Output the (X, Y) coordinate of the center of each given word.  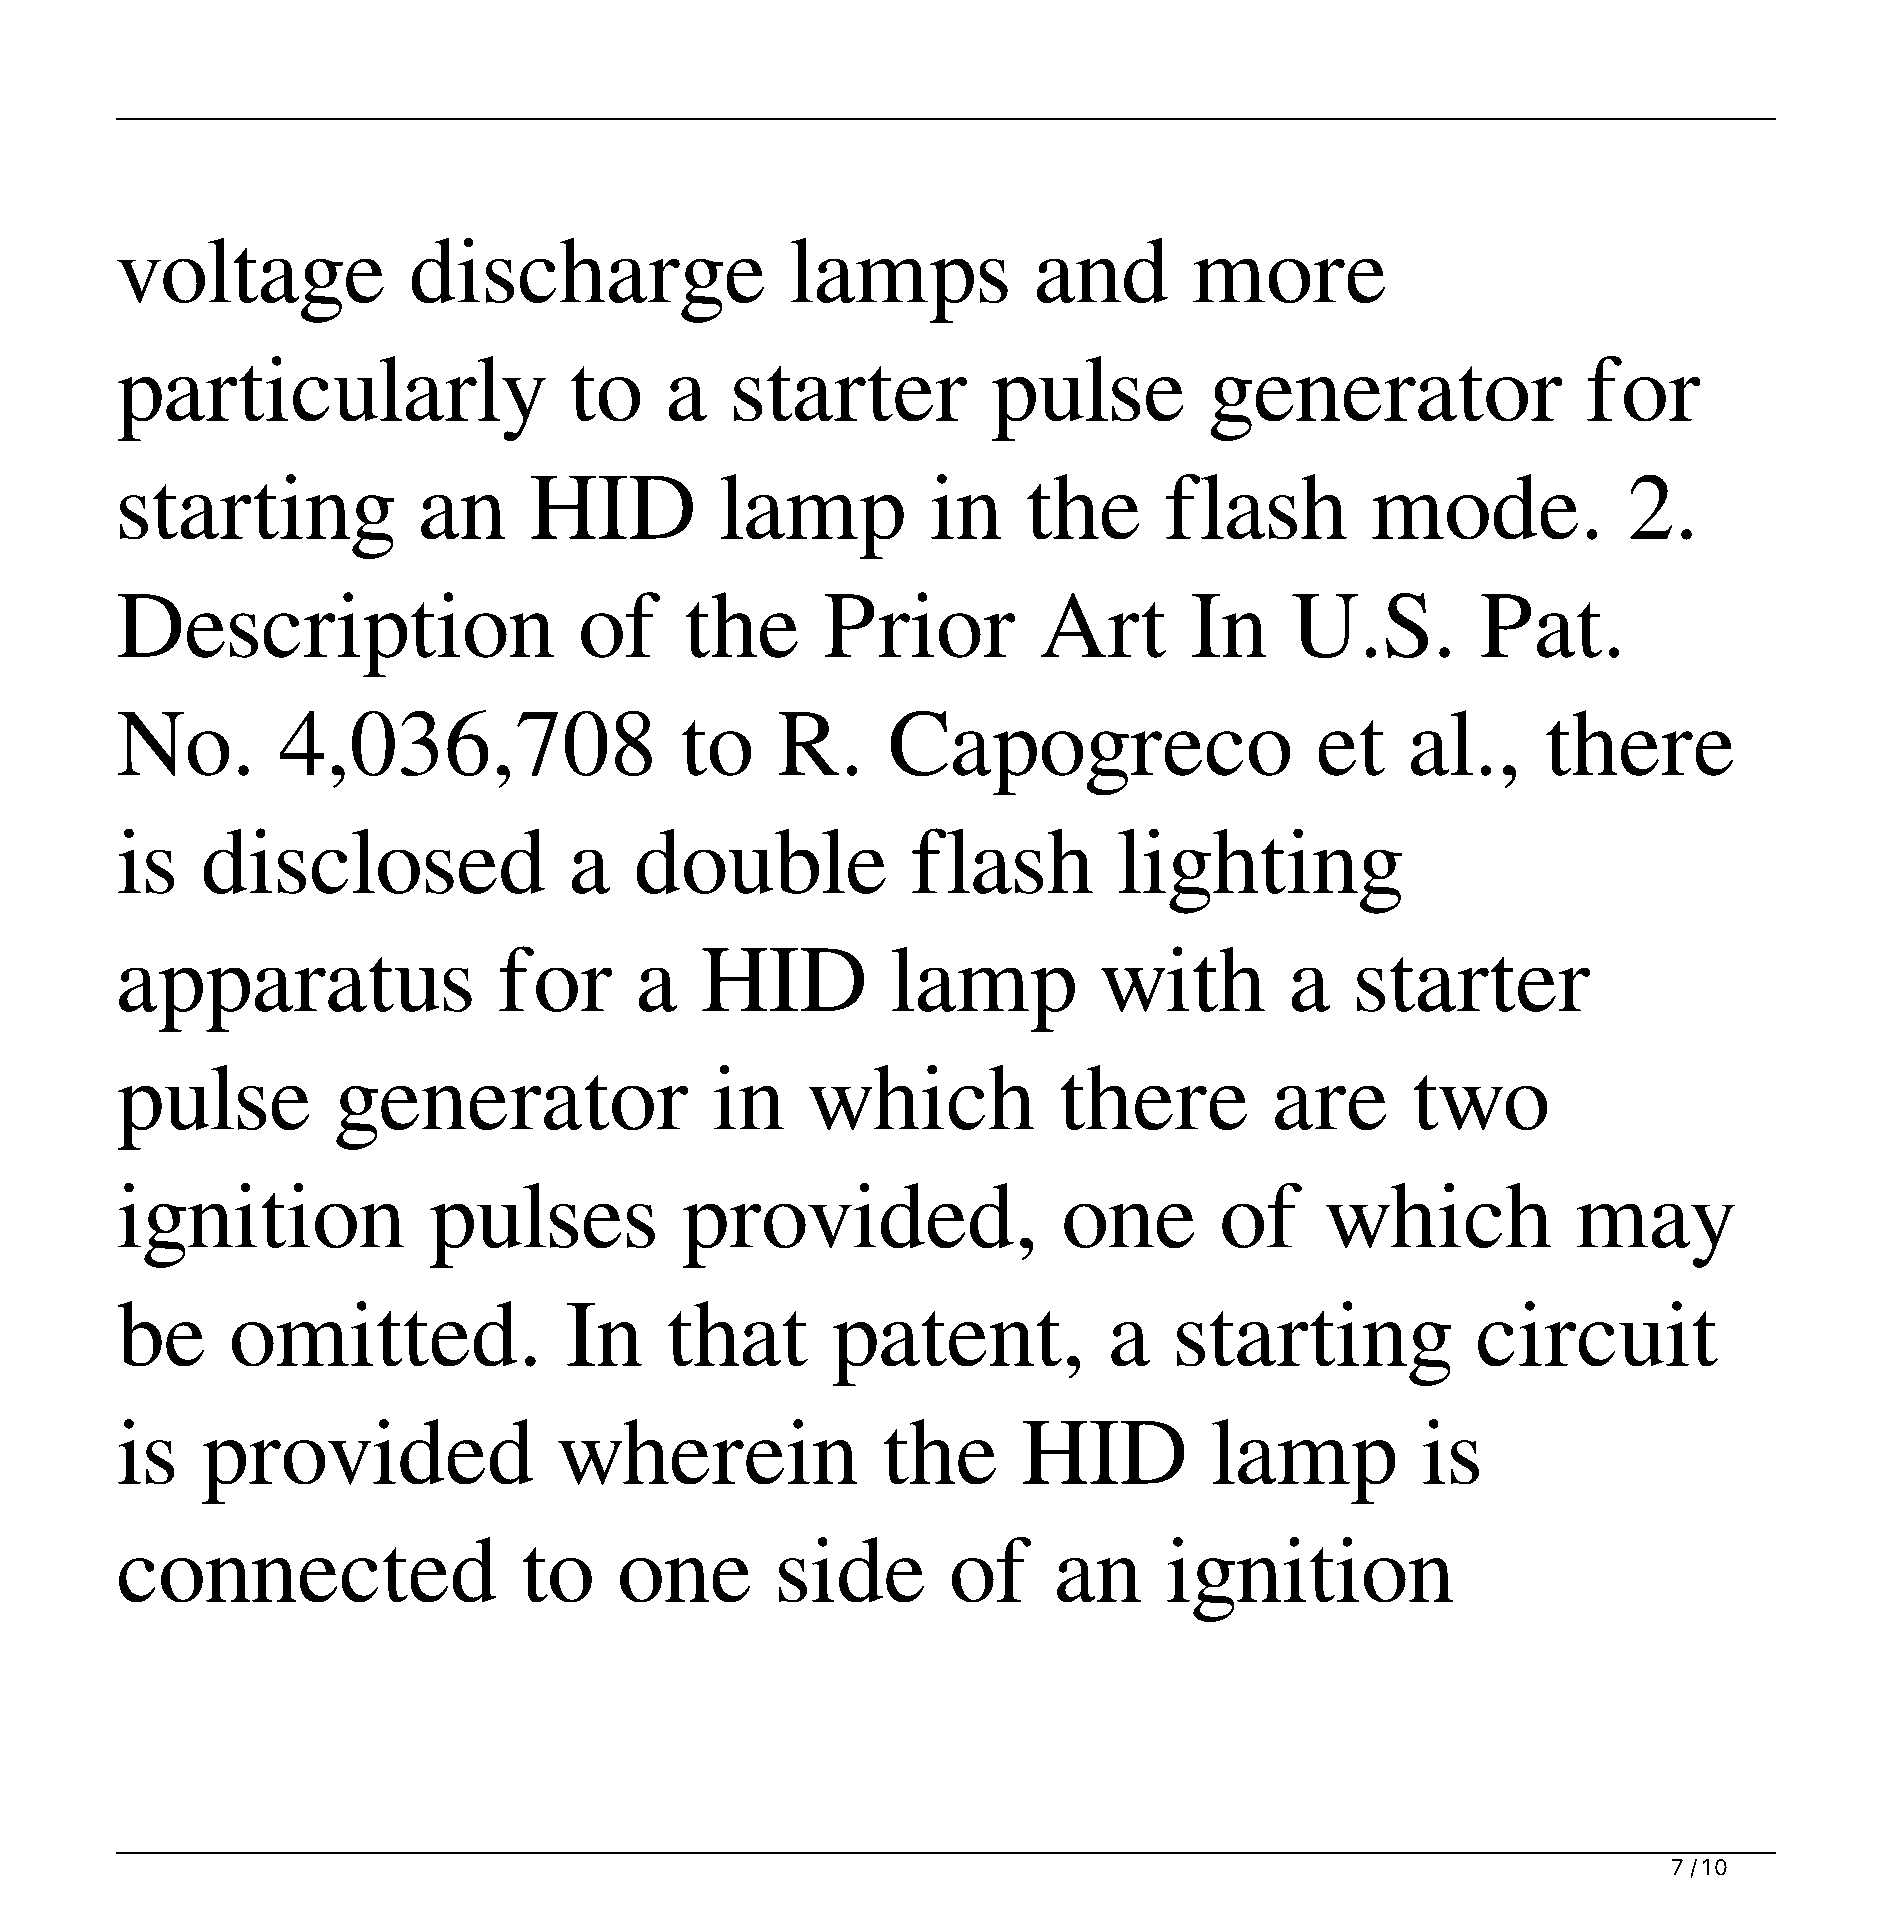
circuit (1598, 1334)
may (1655, 1235)
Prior (919, 625)
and (1102, 270)
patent (947, 1348)
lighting (1260, 871)
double (761, 861)
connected (308, 1570)
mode (1475, 507)
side (851, 1570)
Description (336, 635)
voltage (250, 280)
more (1289, 280)
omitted (375, 1334)
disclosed (374, 861)
